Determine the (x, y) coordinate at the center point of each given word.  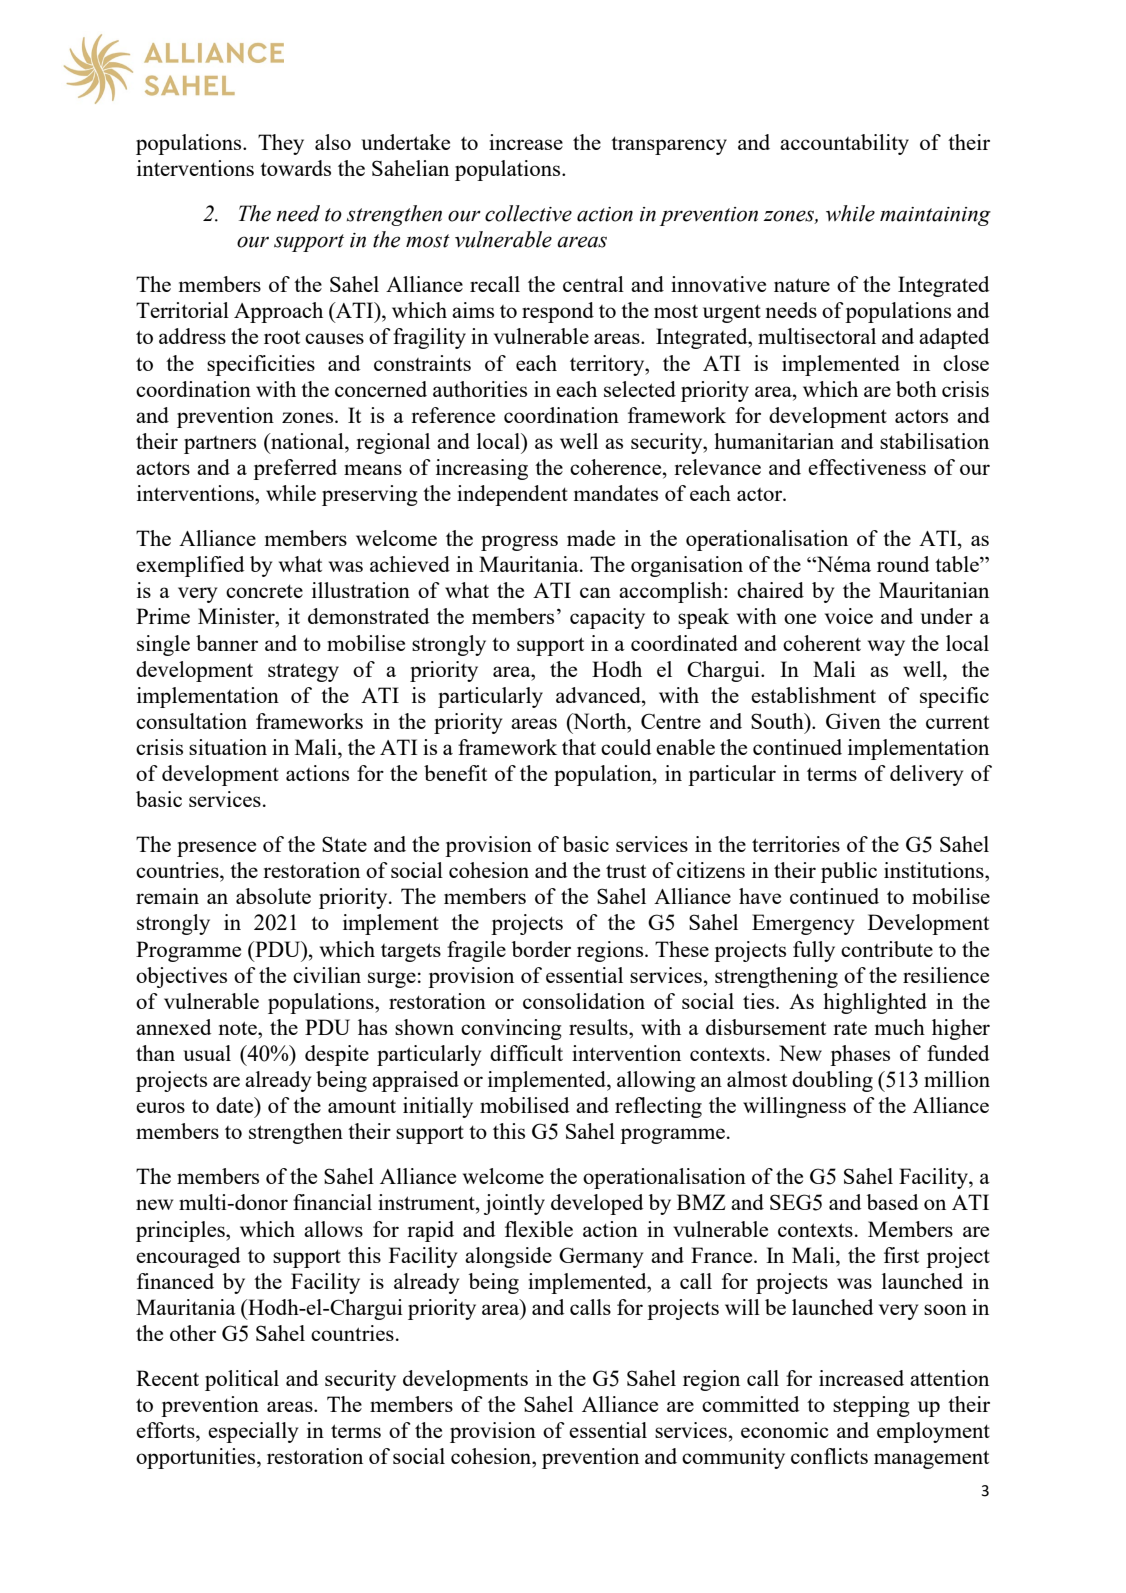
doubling (832, 1081)
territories (796, 844)
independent (512, 495)
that (579, 747)
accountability (844, 144)
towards (295, 168)
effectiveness (867, 467)
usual (207, 1053)
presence (216, 849)
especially (253, 1432)
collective (528, 213)
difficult (526, 1053)
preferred (295, 469)
